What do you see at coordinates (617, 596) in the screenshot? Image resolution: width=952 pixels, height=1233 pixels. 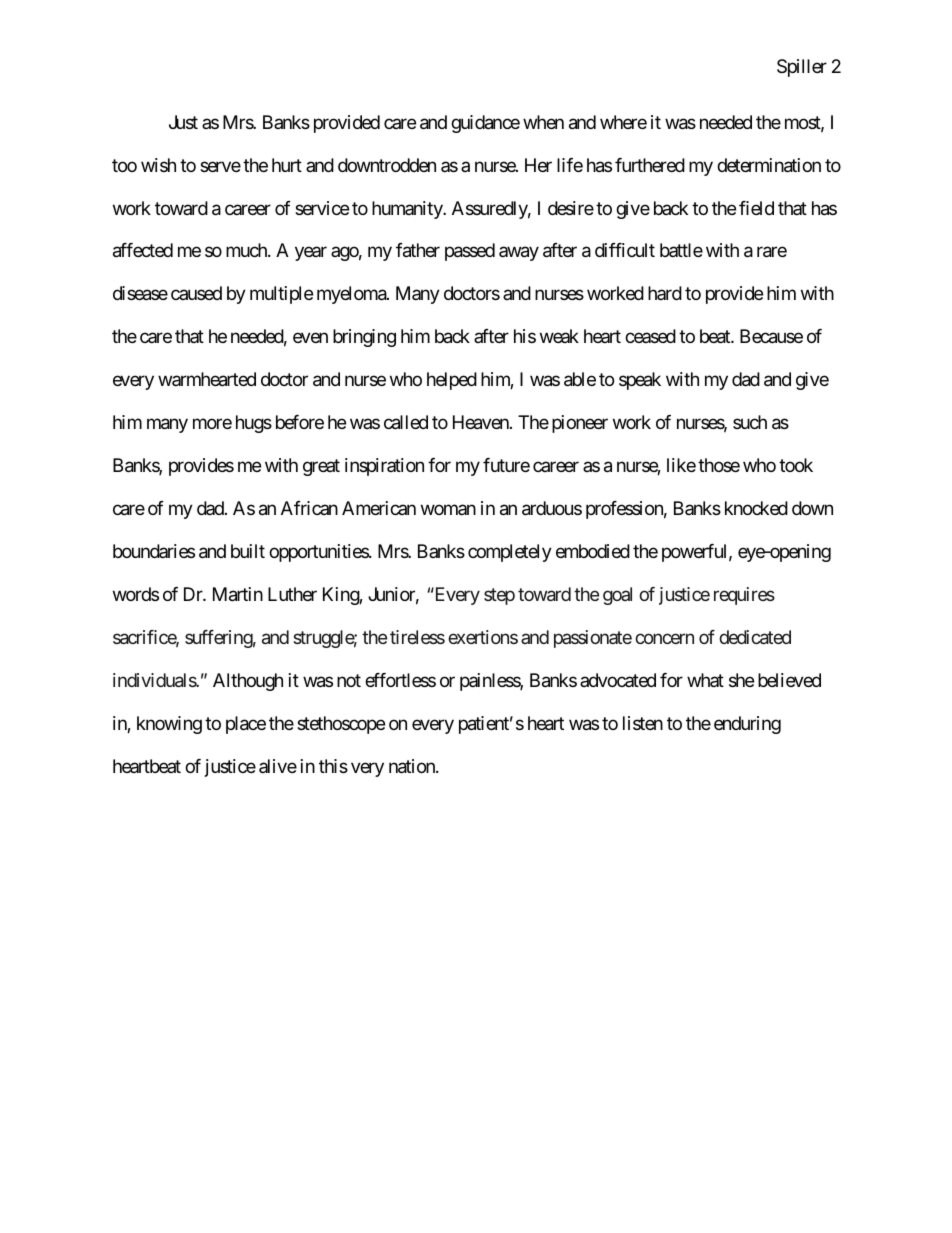 I see `goal` at bounding box center [617, 596].
